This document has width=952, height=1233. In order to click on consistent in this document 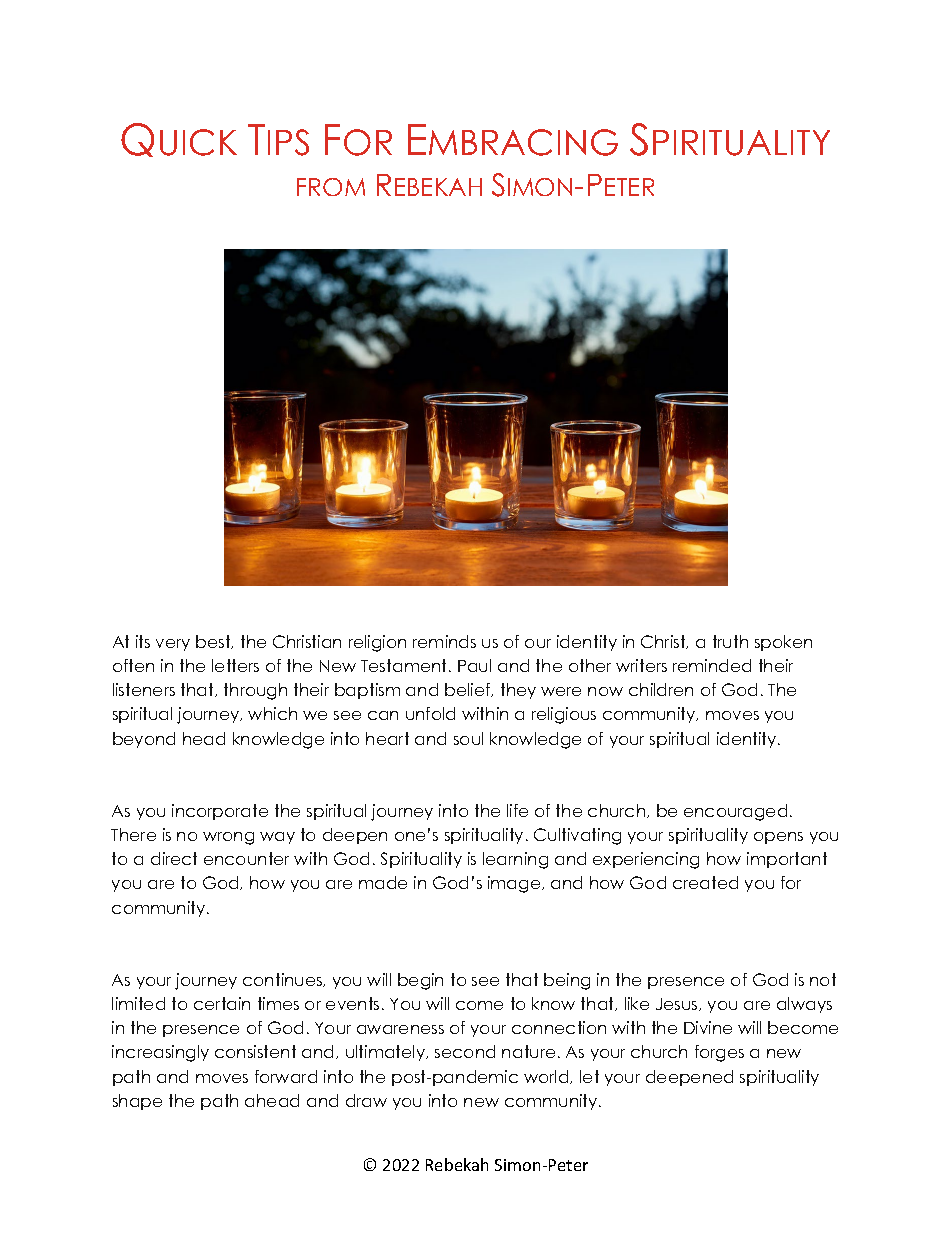, I will do `click(255, 1051)`.
